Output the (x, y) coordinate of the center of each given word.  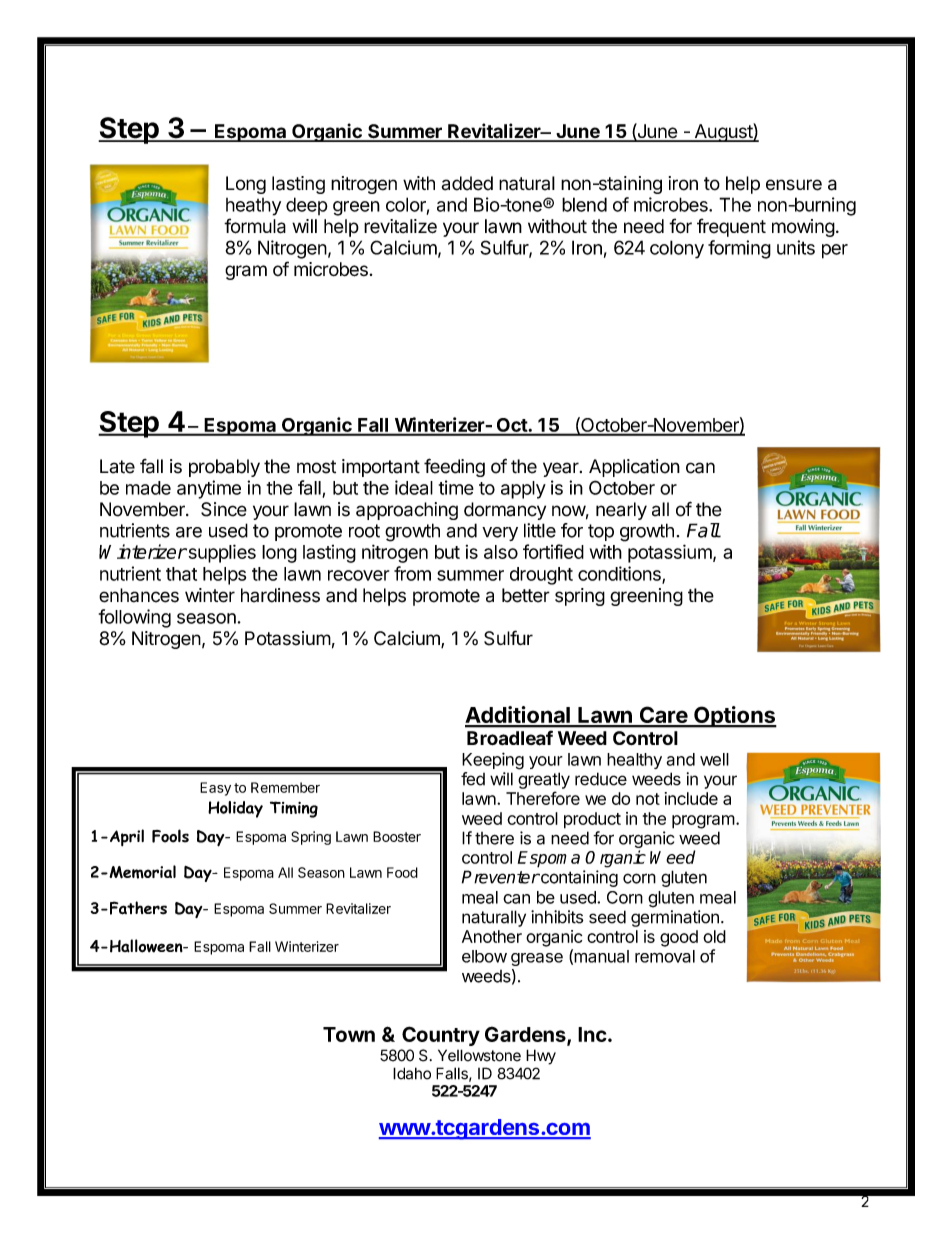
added (467, 183)
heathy (253, 207)
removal (665, 956)
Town (349, 1034)
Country (441, 1036)
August (723, 132)
